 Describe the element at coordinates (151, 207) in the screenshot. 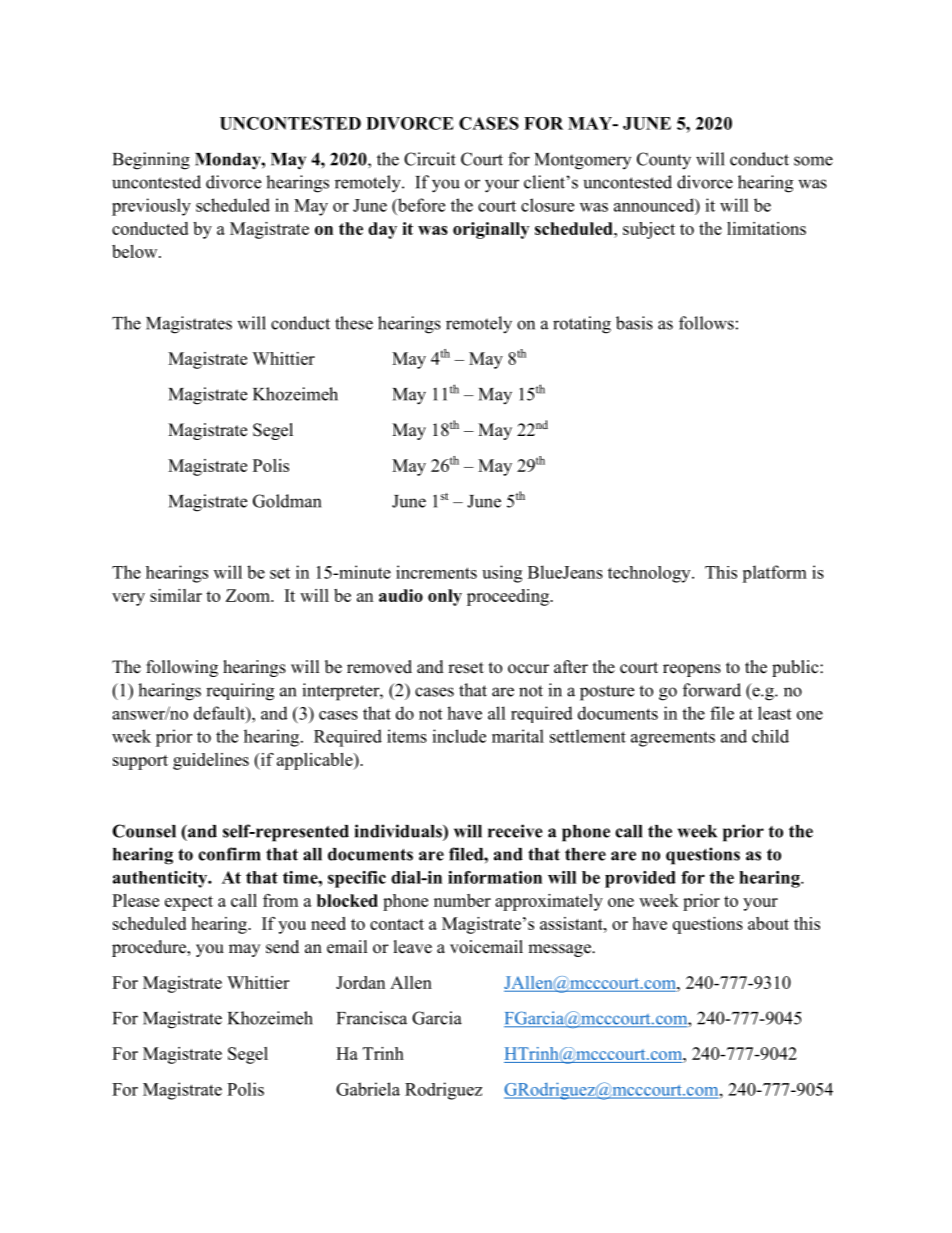

I see `previously` at that location.
